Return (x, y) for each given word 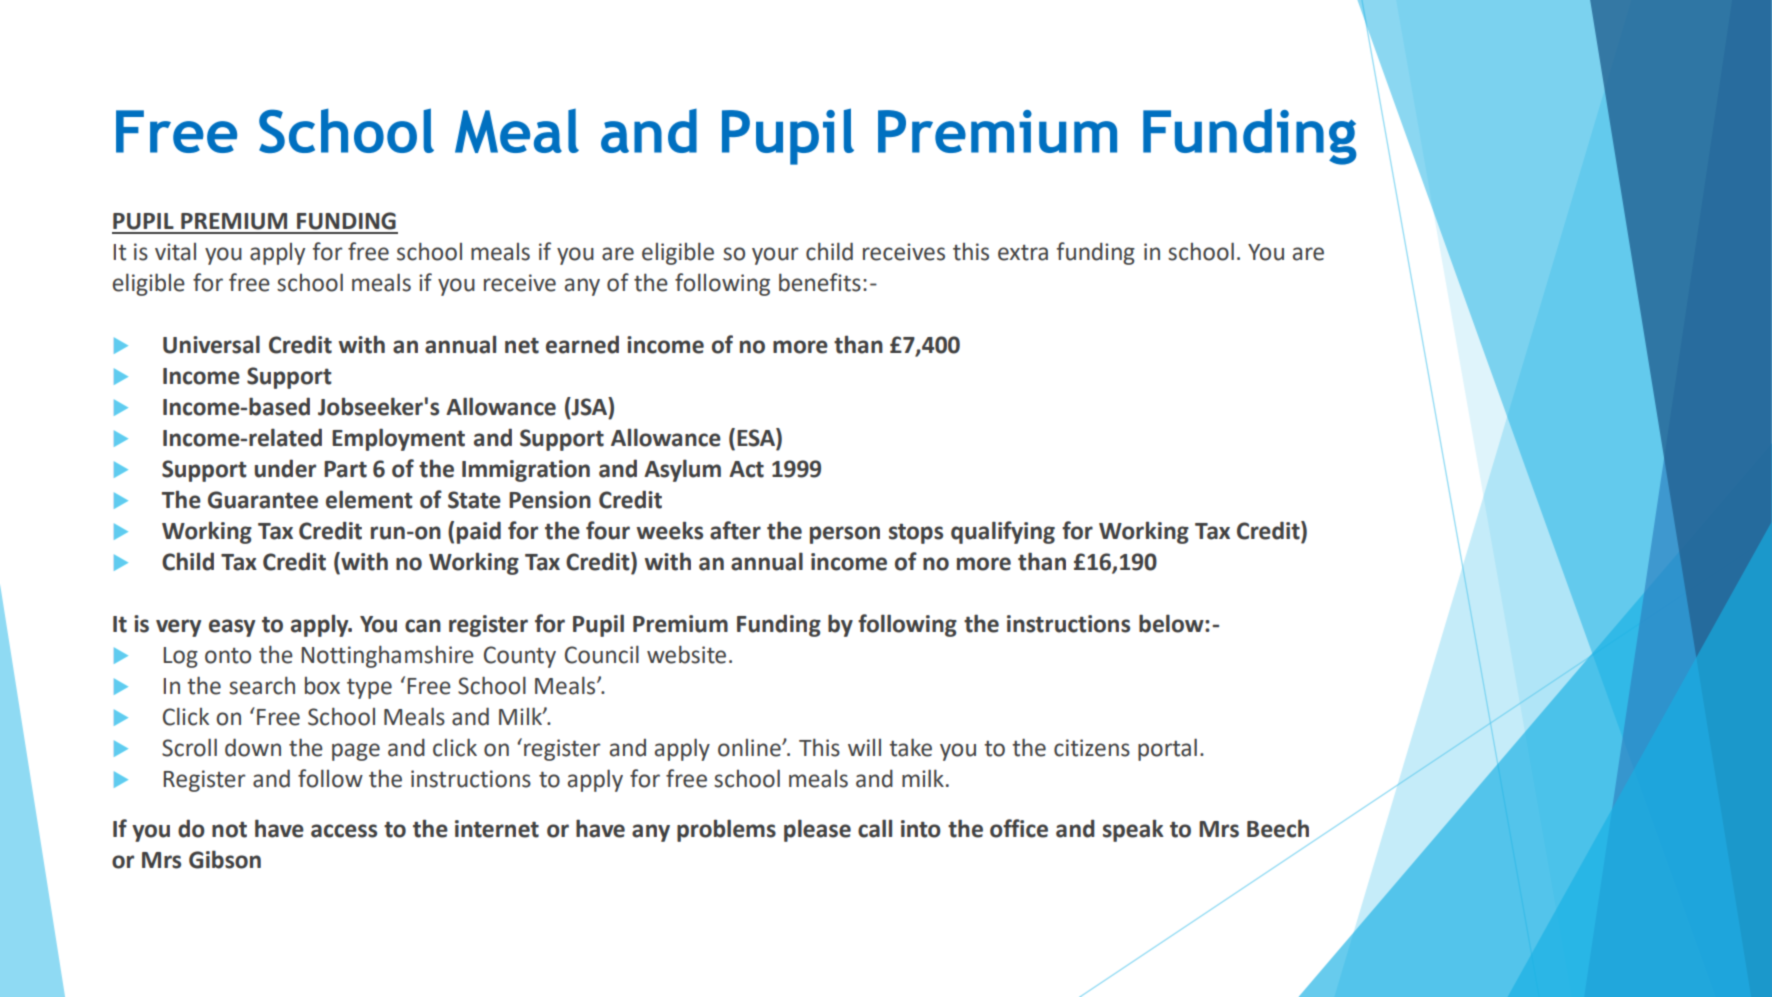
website (686, 654)
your (775, 256)
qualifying (1003, 532)
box (322, 686)
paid (479, 532)
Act (746, 469)
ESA (757, 438)
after (735, 530)
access (344, 831)
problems (726, 830)
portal (1167, 749)
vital (175, 252)
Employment (398, 439)
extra (1023, 253)
